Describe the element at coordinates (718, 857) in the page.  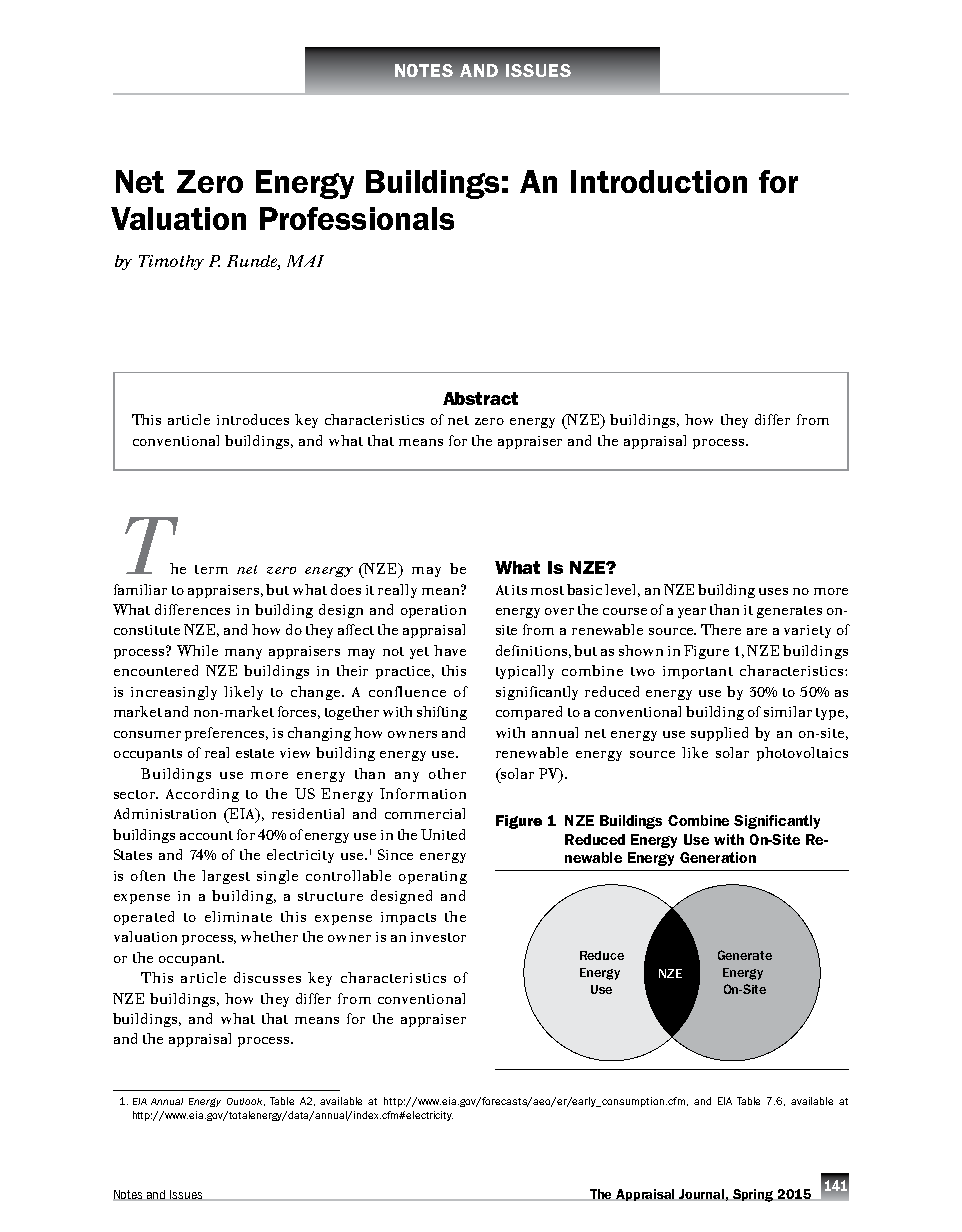
I see `Generation` at that location.
